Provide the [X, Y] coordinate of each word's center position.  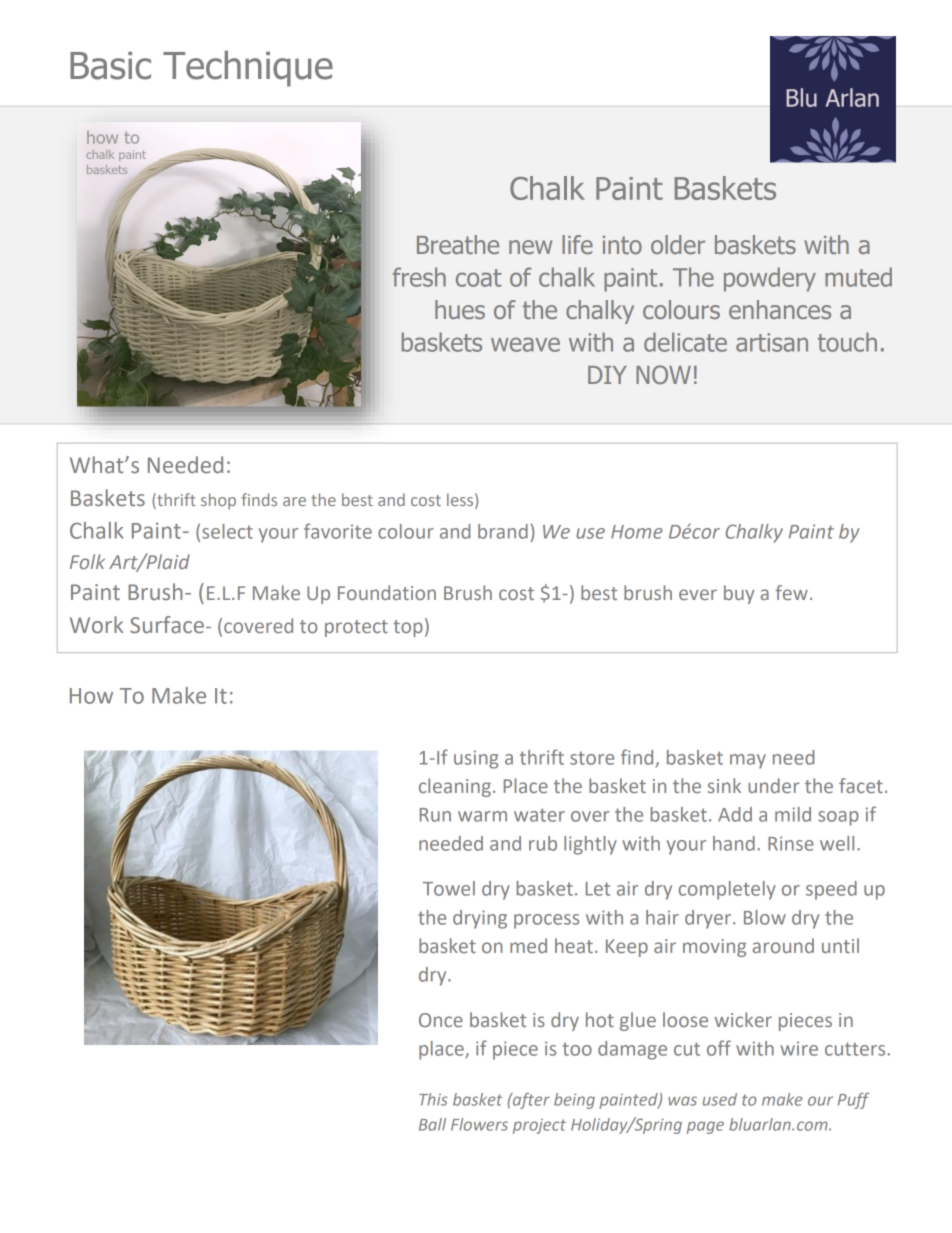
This [433, 1099]
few [791, 592]
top [408, 628]
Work [96, 625]
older [678, 244]
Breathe [458, 244]
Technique [248, 69]
